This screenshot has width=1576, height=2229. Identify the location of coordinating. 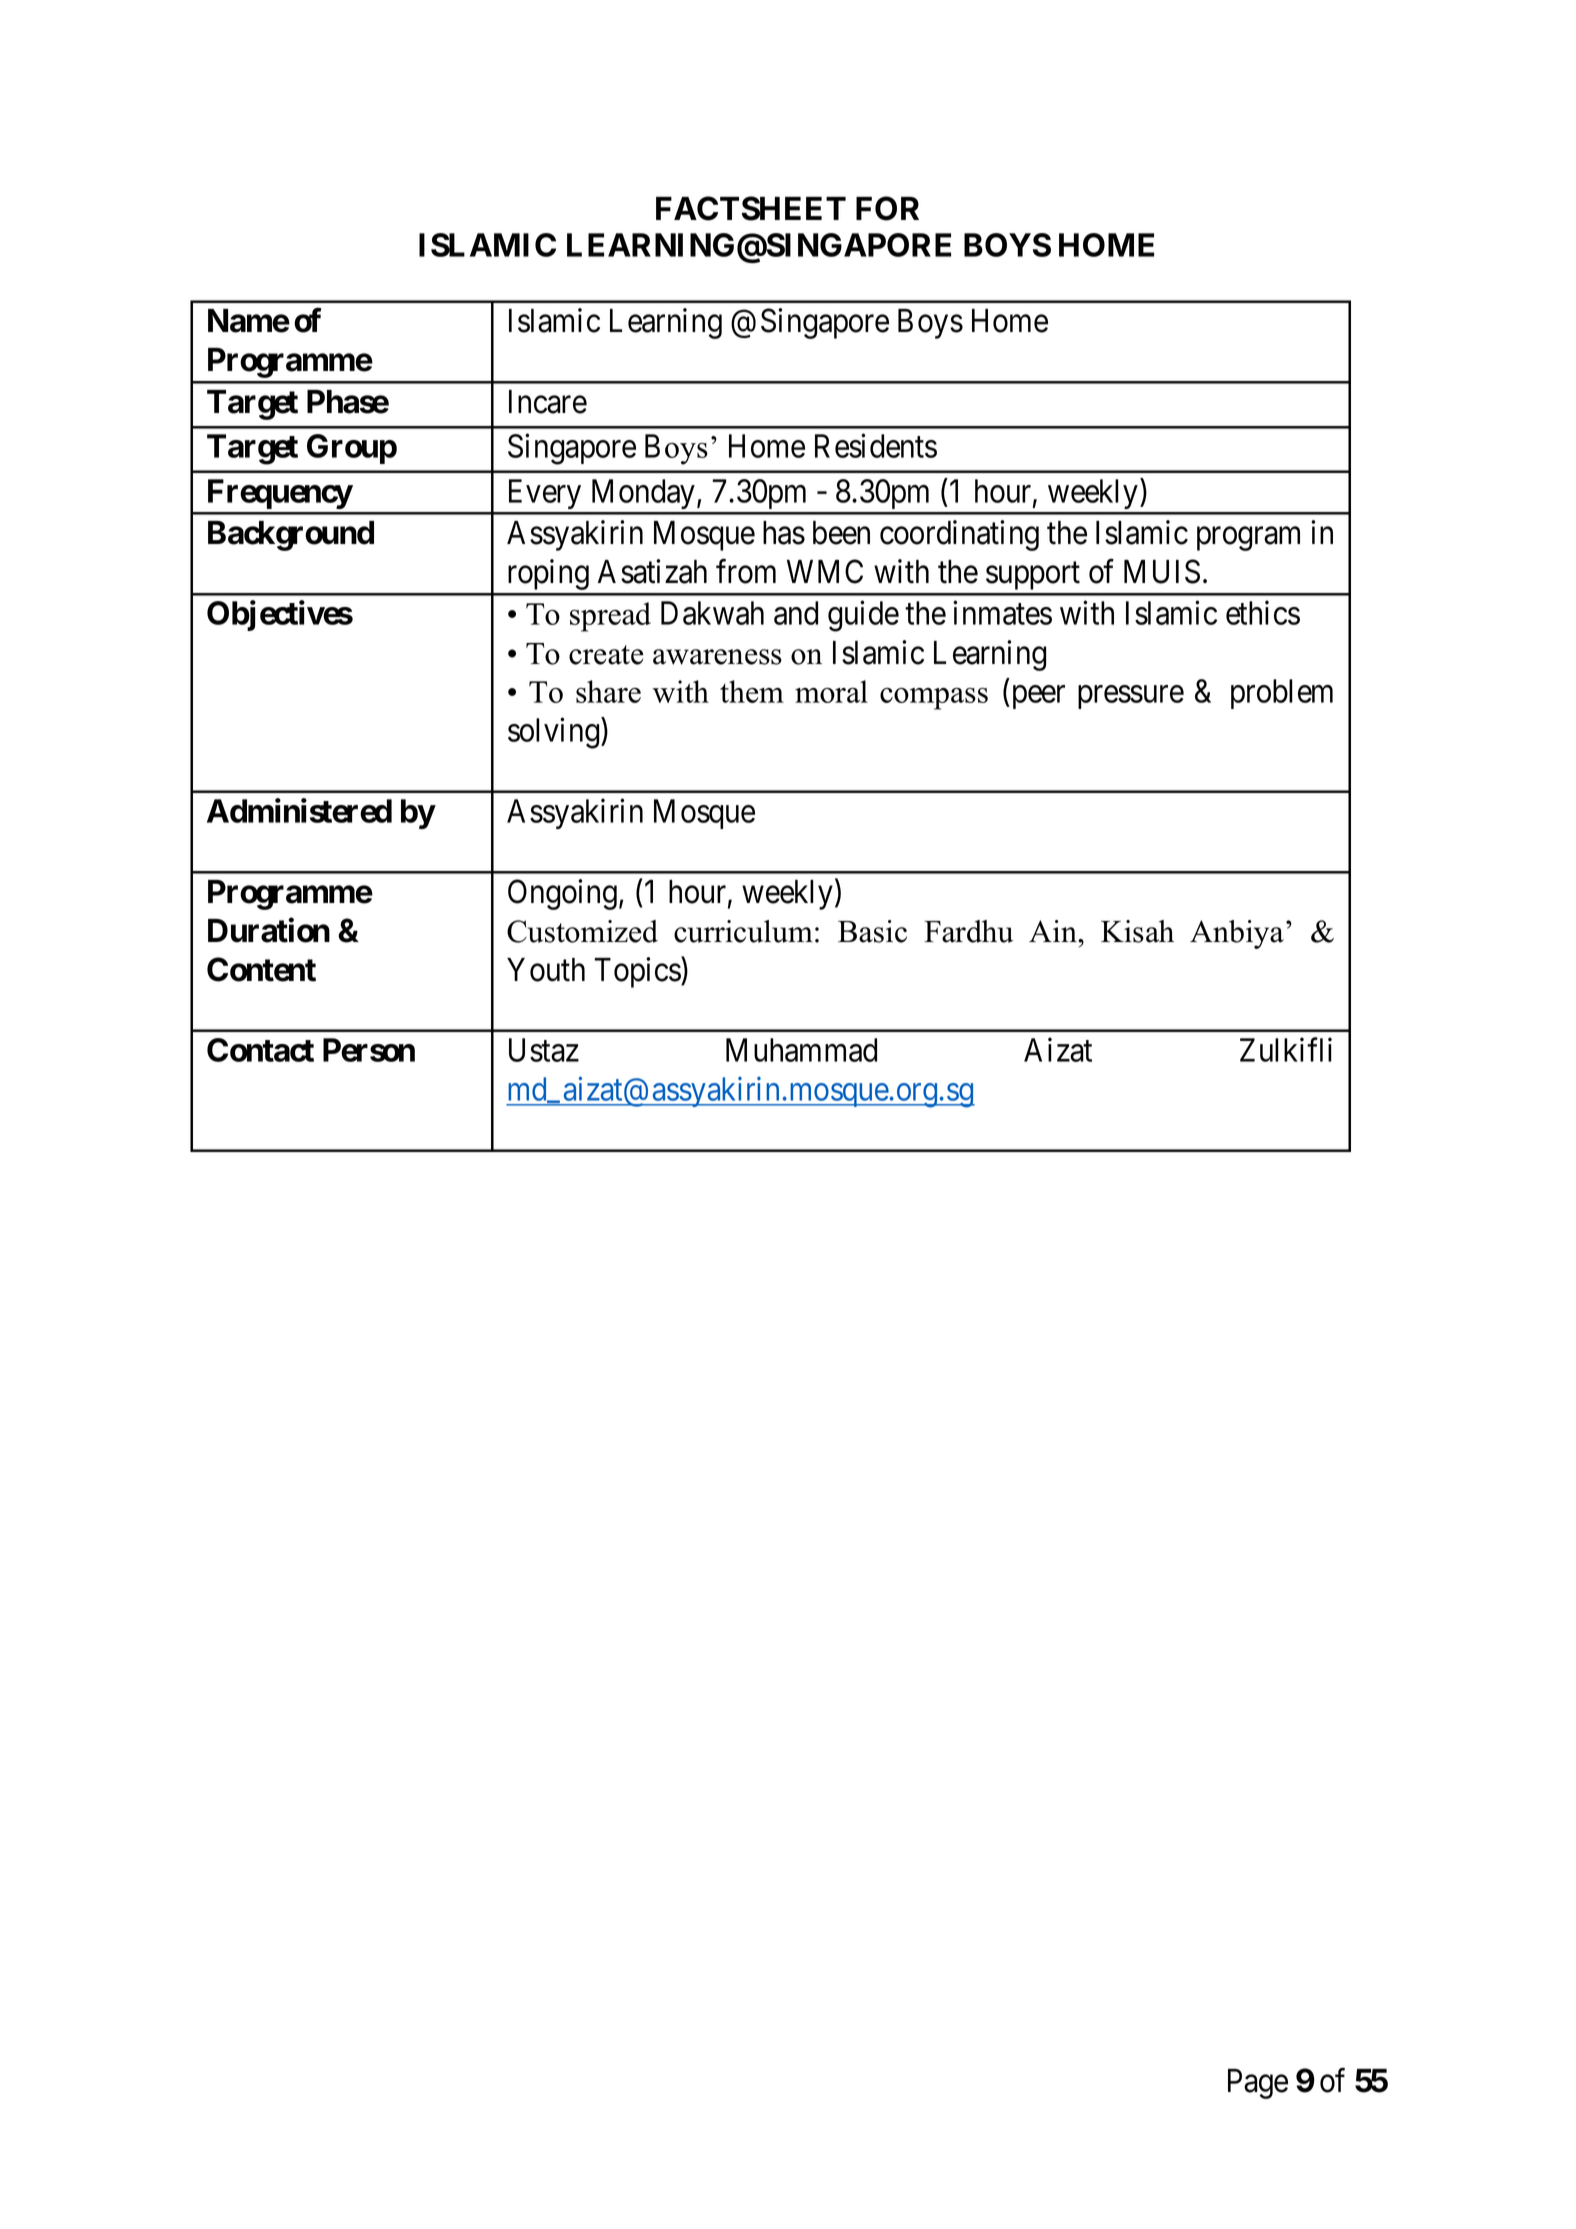
(959, 535).
